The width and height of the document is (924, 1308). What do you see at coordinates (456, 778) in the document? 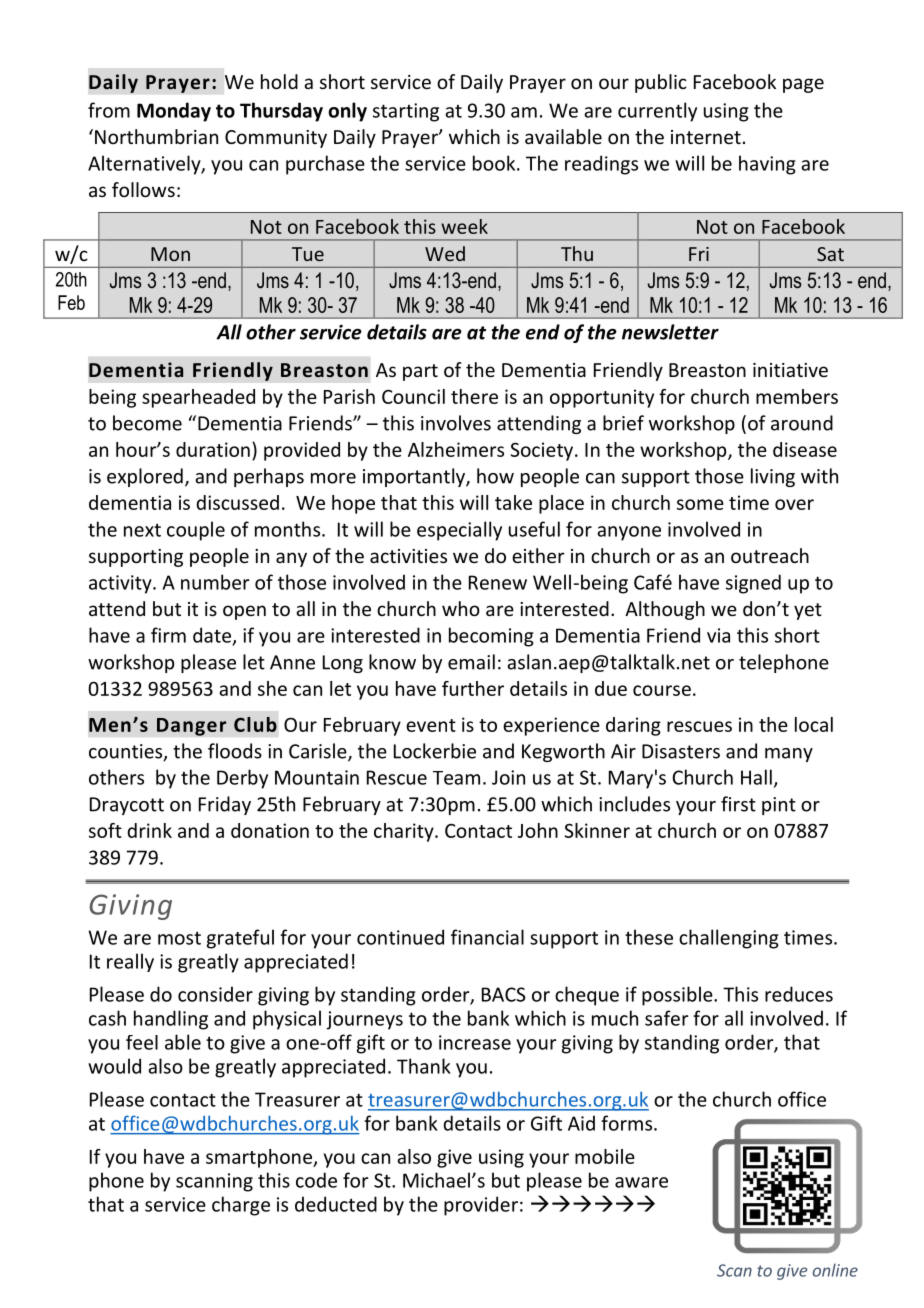
I see `Team` at bounding box center [456, 778].
